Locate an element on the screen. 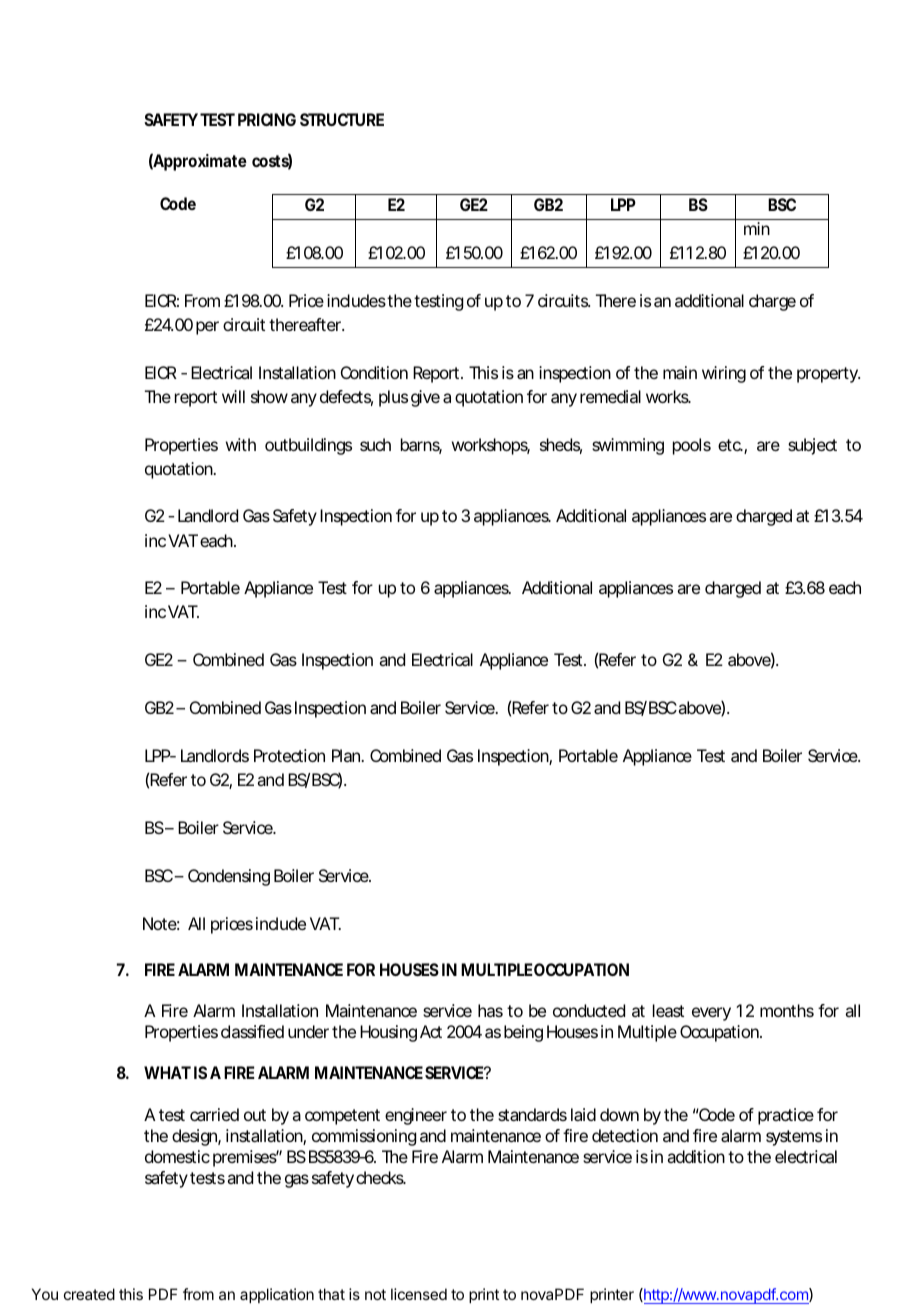 The width and height of the screenshot is (924, 1308). Plan is located at coordinates (348, 755).
